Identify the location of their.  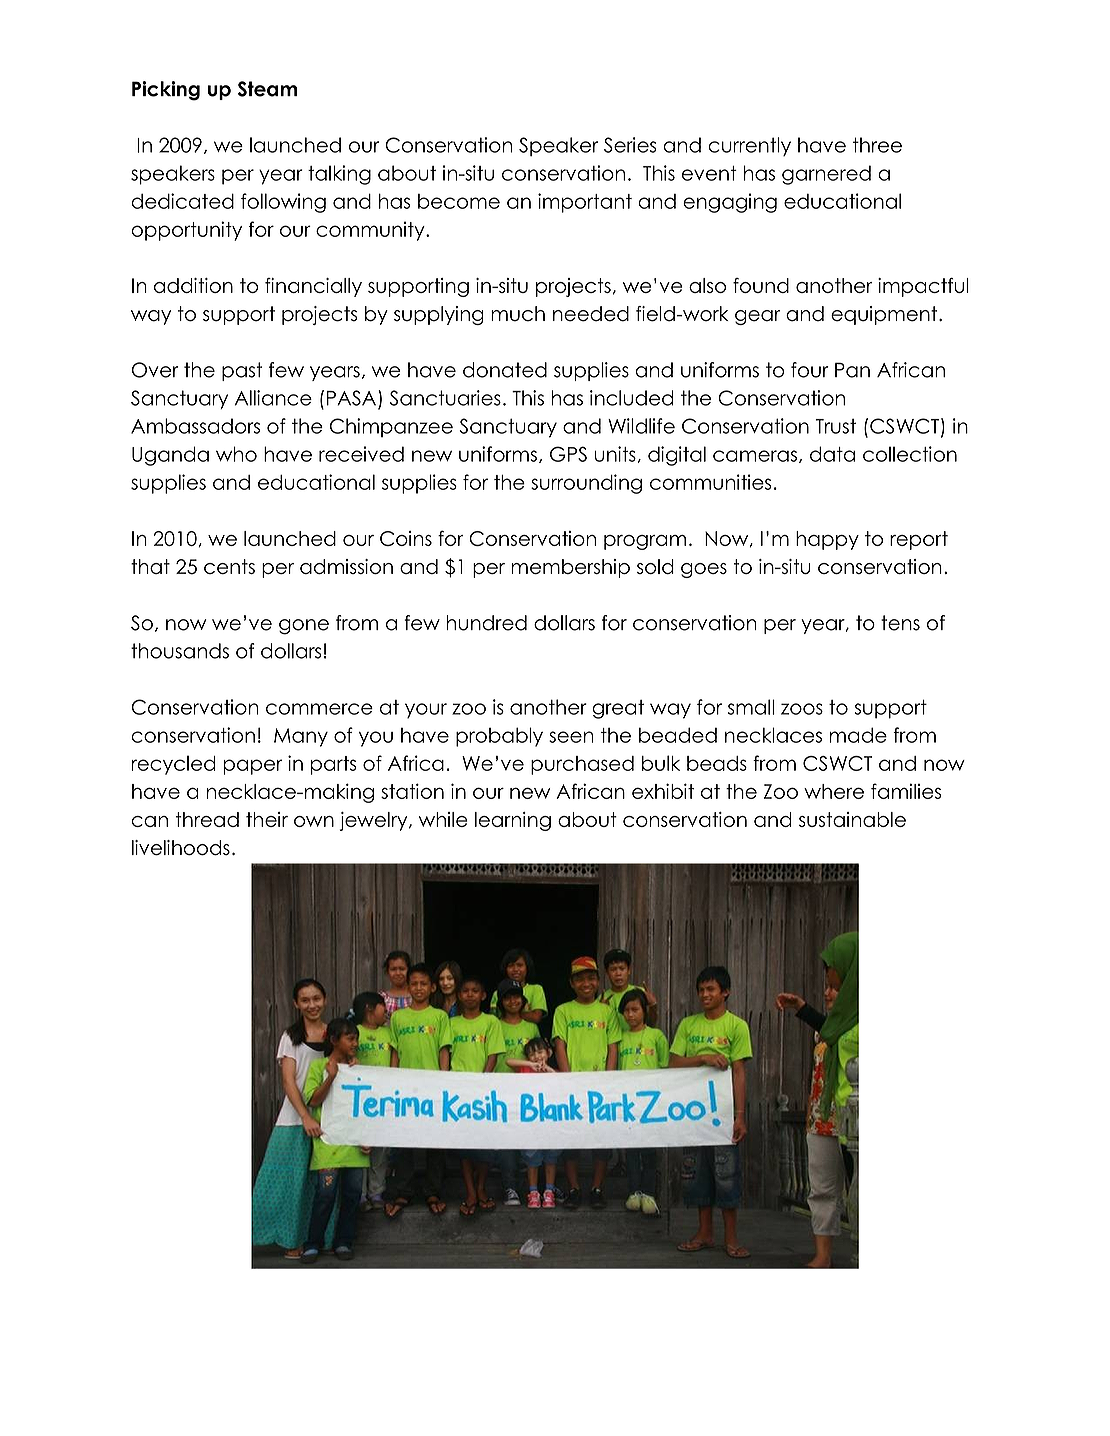
(267, 819).
